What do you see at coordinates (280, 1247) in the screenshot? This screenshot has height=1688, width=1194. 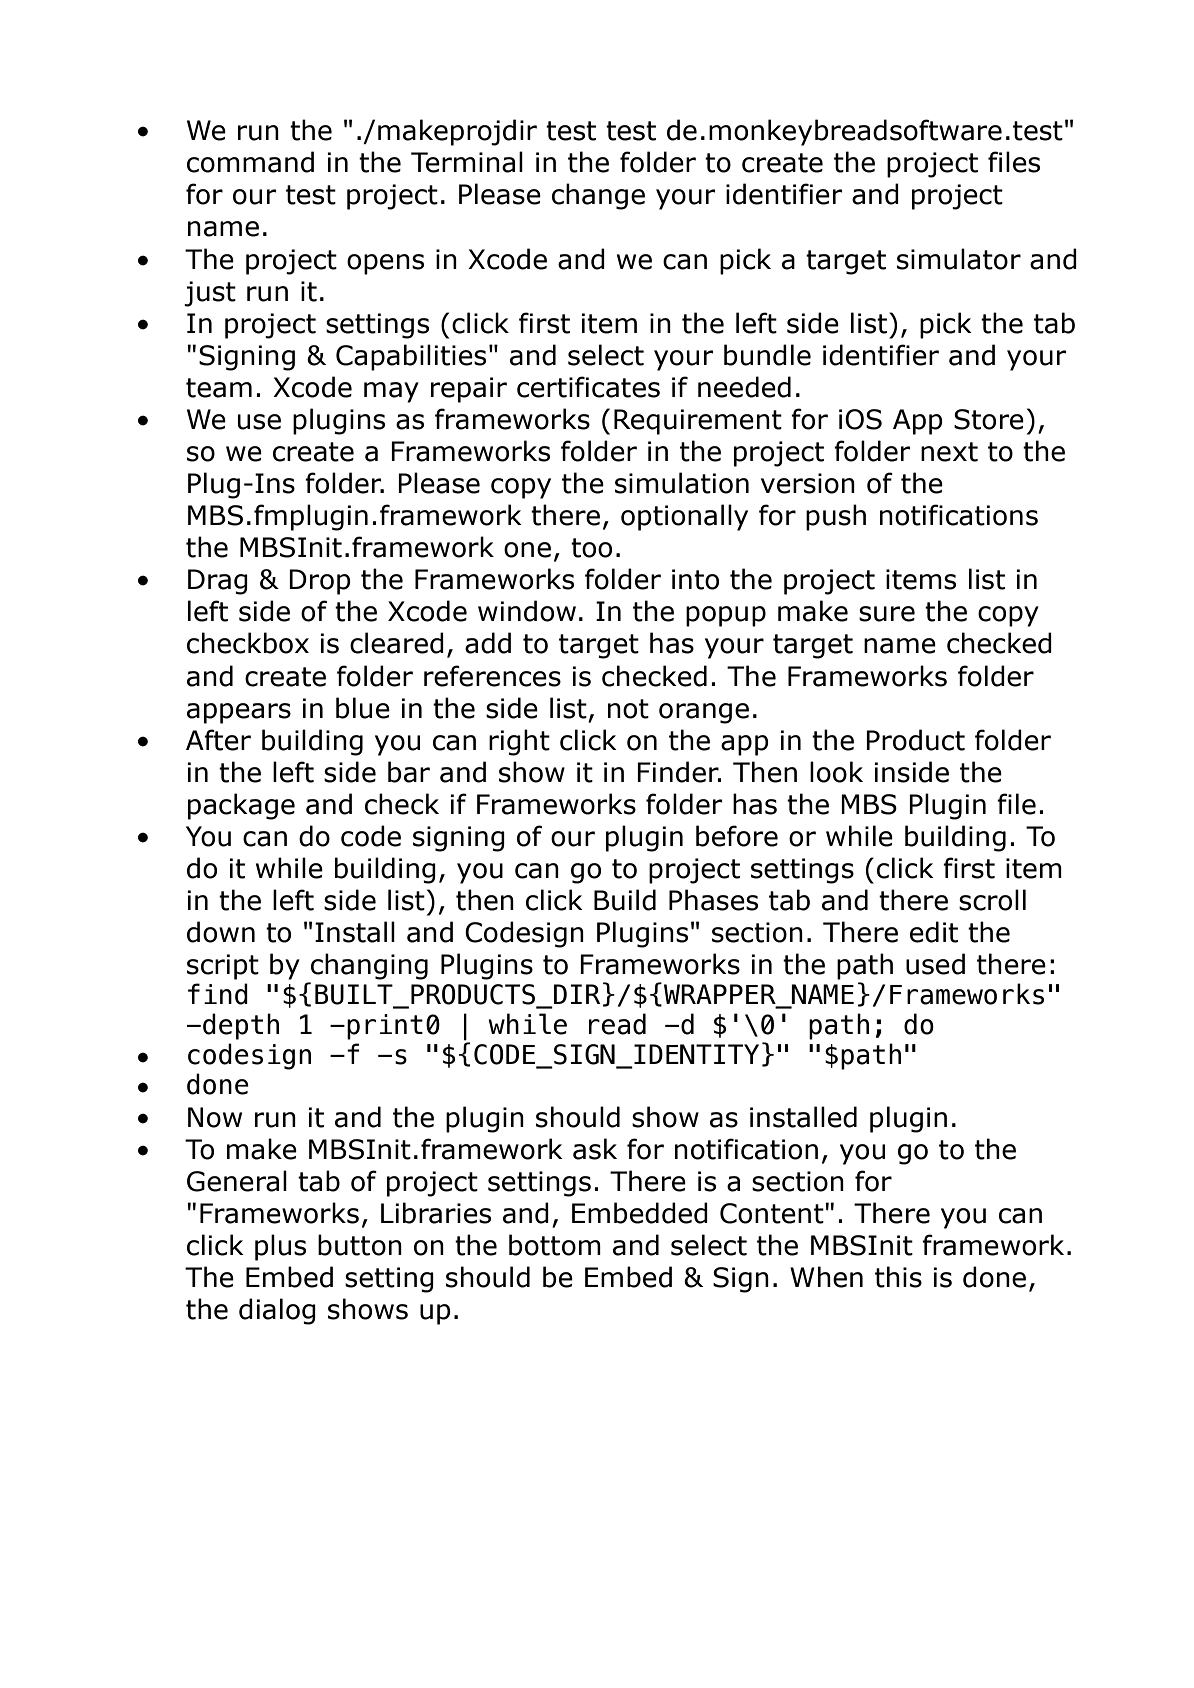 I see `plus` at bounding box center [280, 1247].
